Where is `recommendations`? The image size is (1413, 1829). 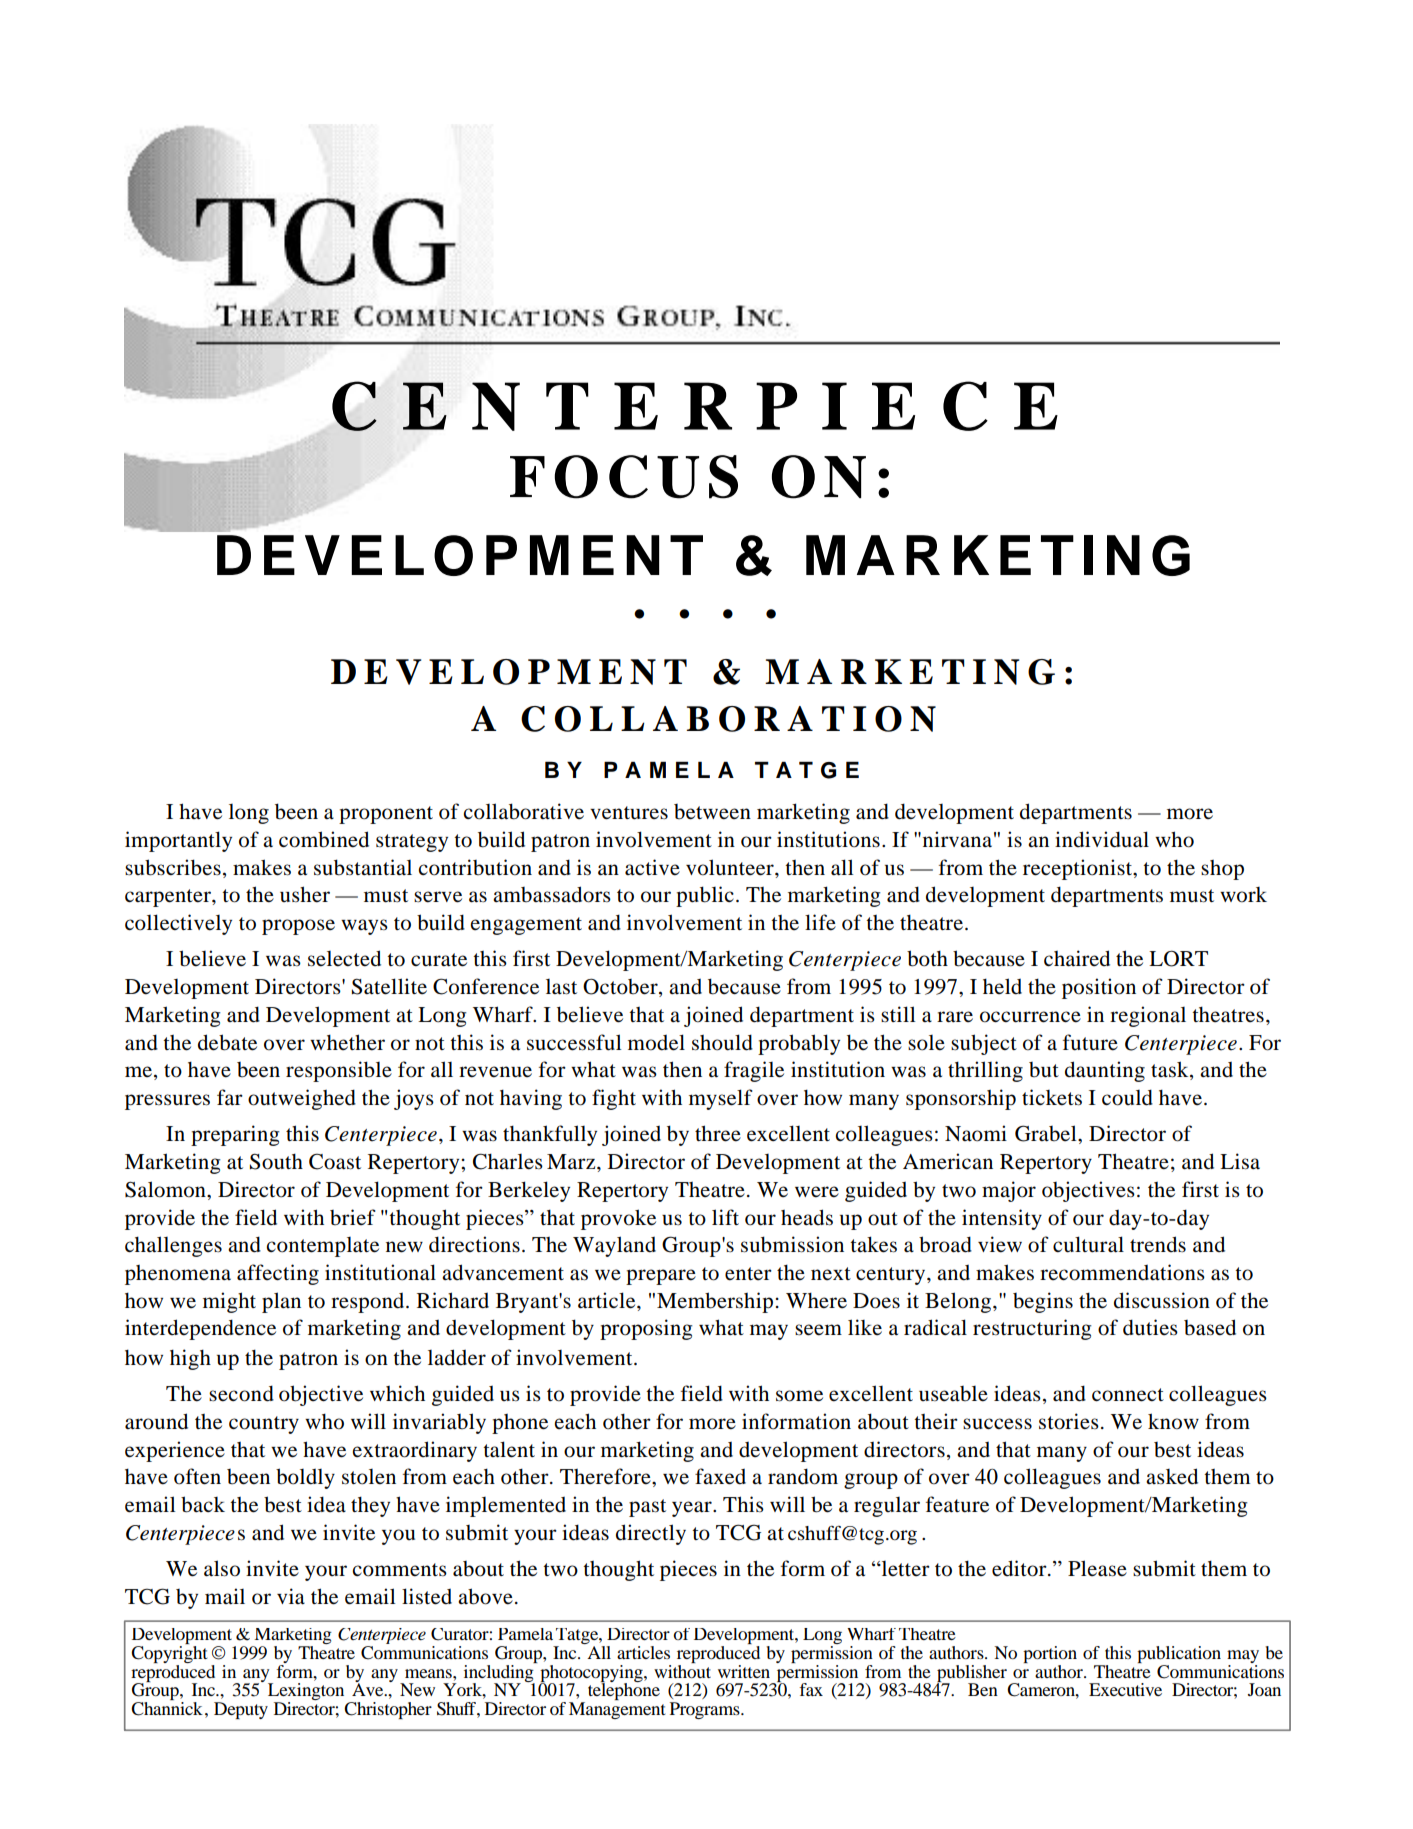
recommendations is located at coordinates (1122, 1272).
